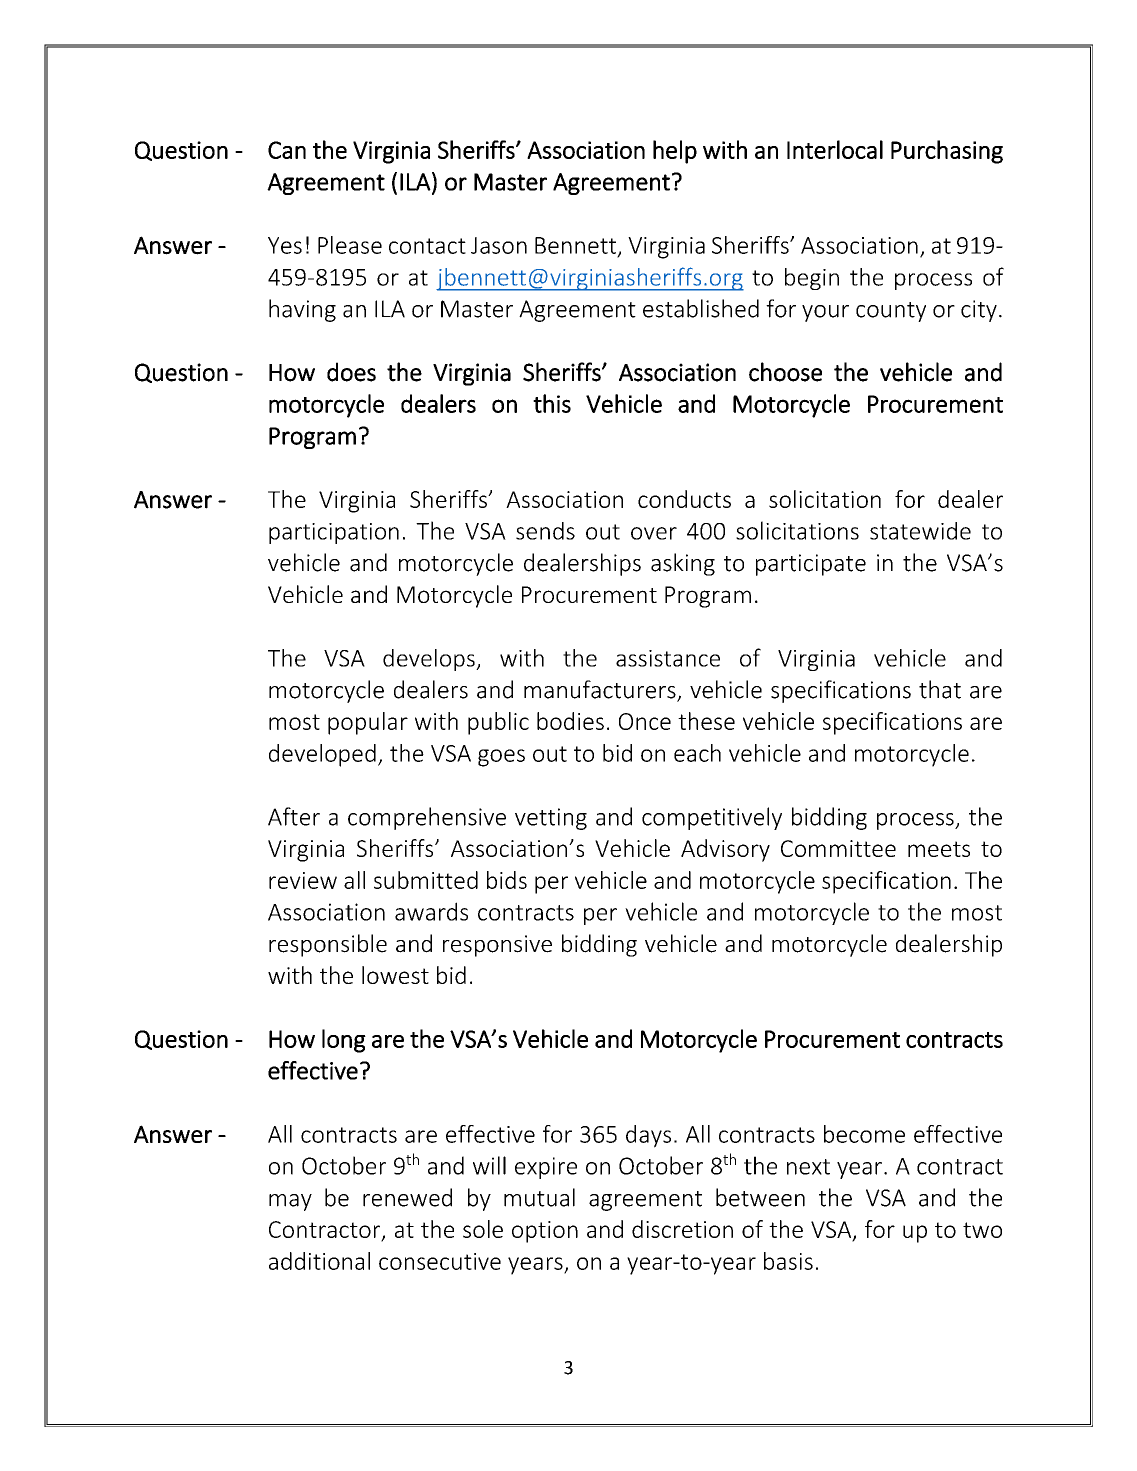 The height and width of the screenshot is (1471, 1137). I want to click on Purchasing, so click(947, 152).
